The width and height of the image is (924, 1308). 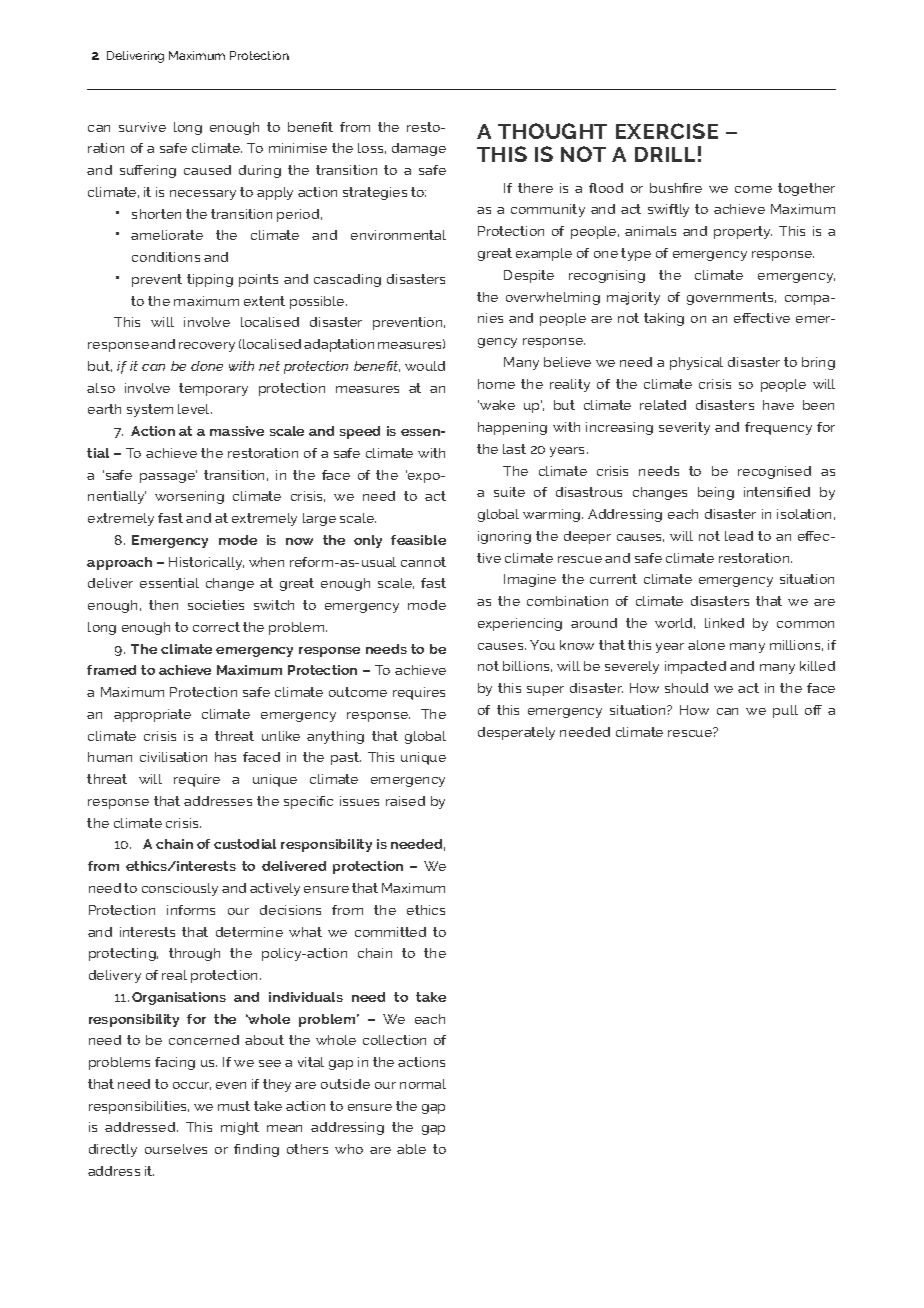 I want to click on pull, so click(x=785, y=711).
